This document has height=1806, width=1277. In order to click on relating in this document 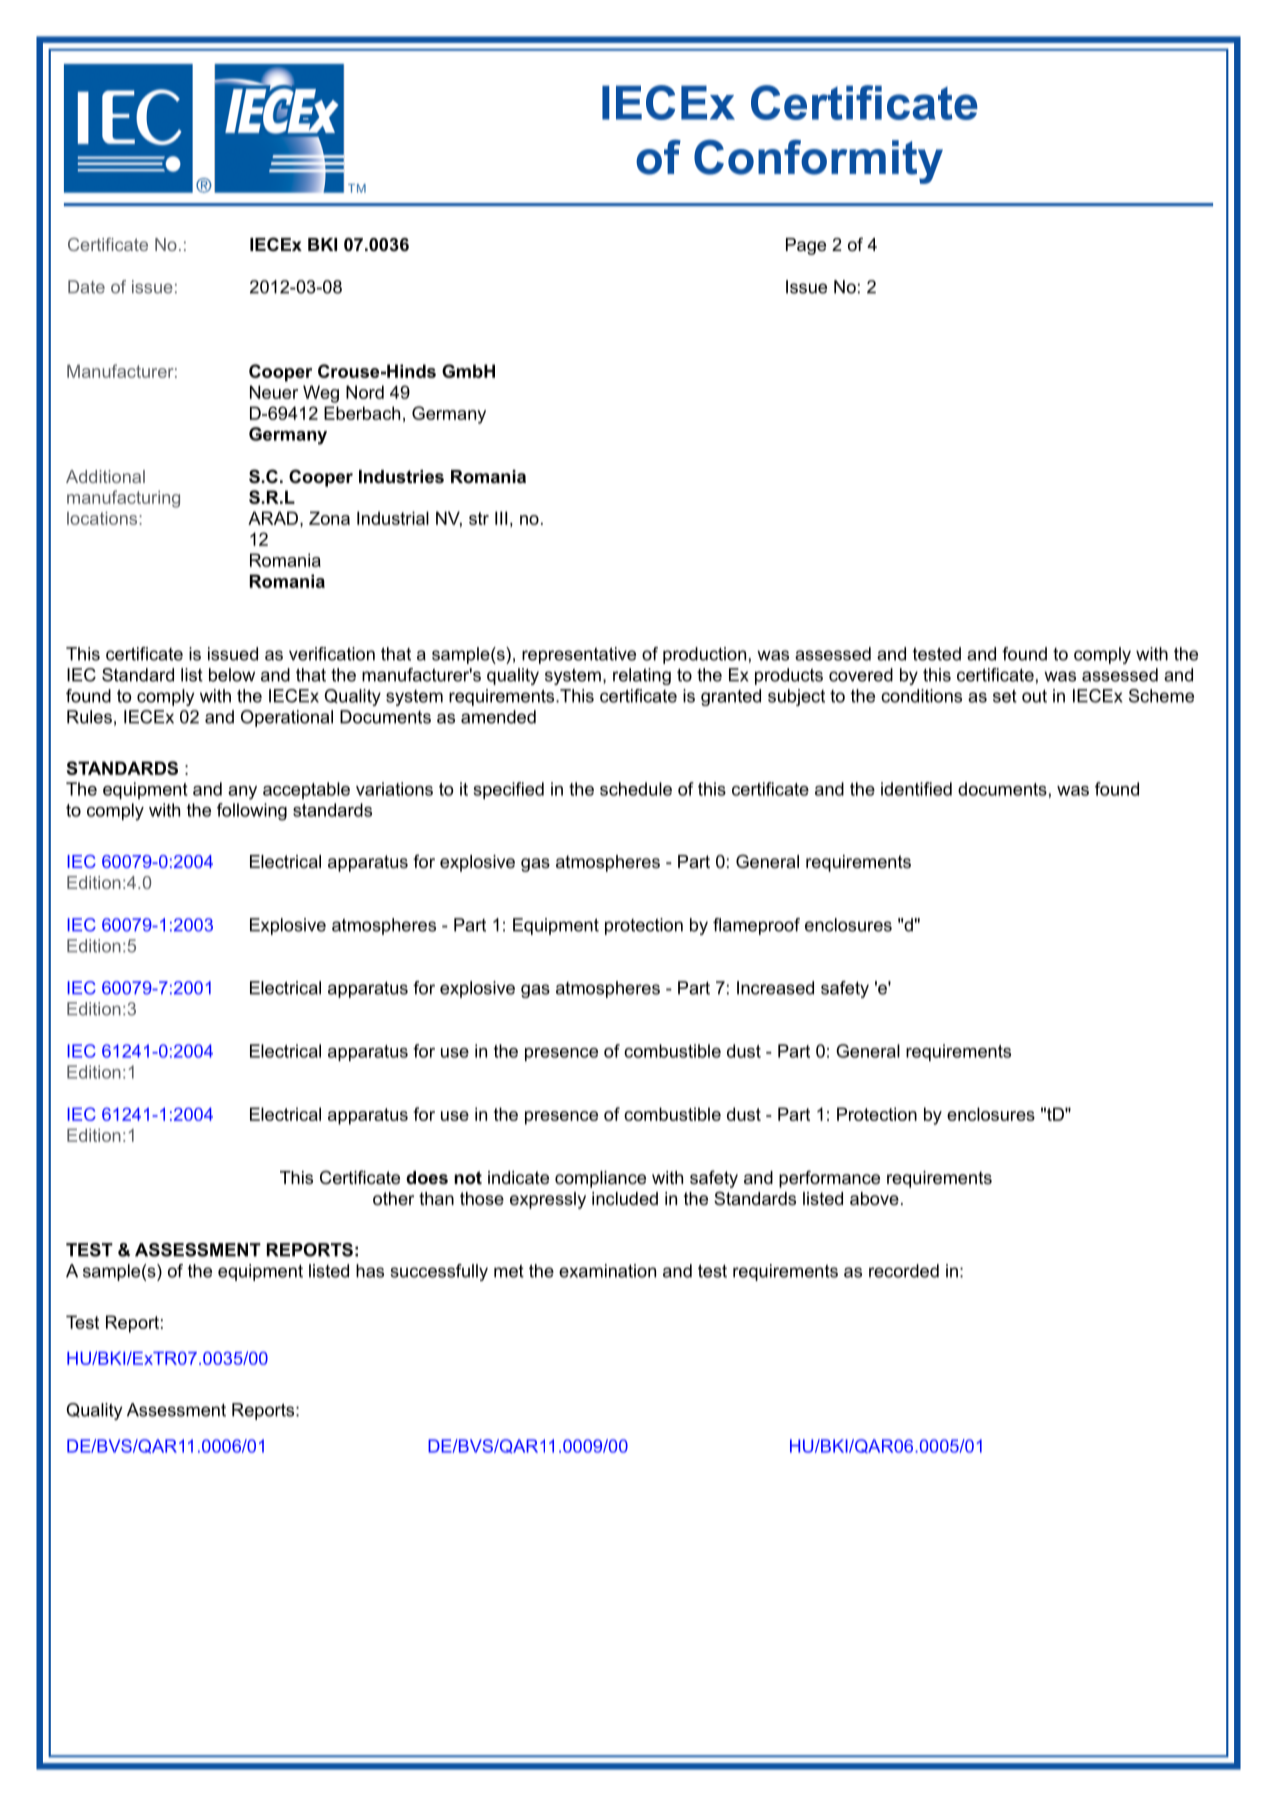, I will do `click(642, 676)`.
